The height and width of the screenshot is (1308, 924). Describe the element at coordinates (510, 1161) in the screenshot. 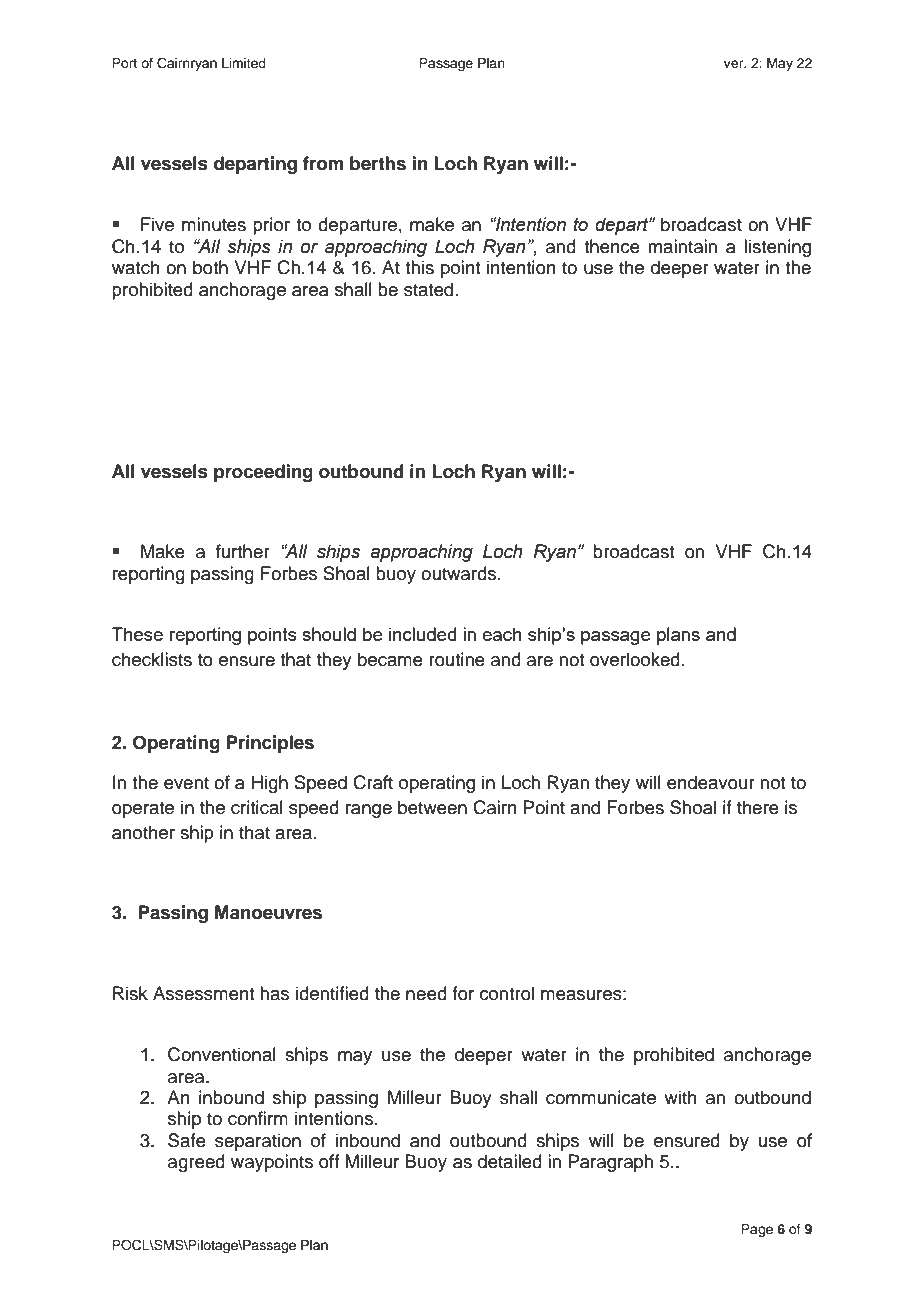

I see `detailed` at that location.
